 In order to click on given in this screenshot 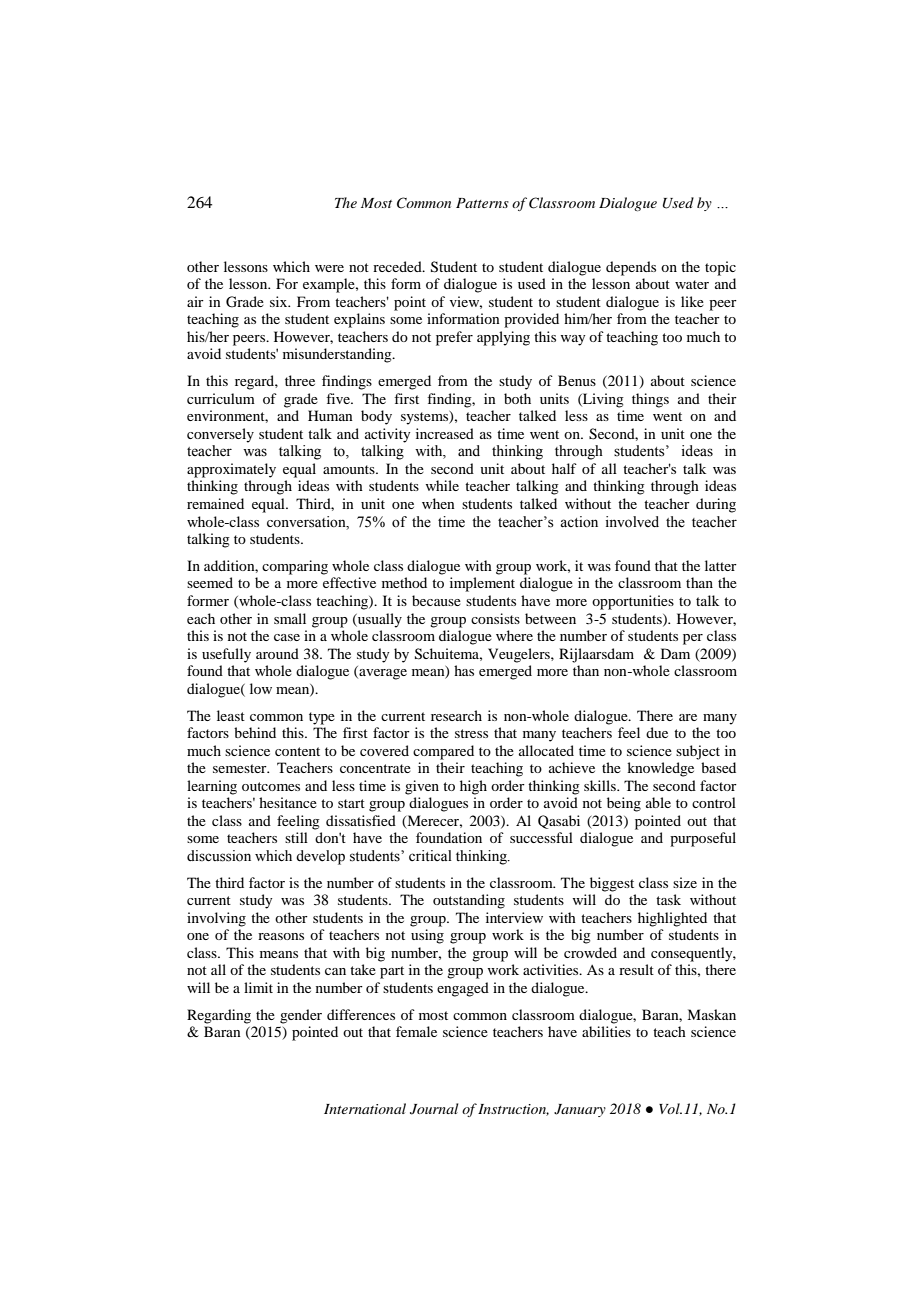, I will do `click(422, 787)`.
